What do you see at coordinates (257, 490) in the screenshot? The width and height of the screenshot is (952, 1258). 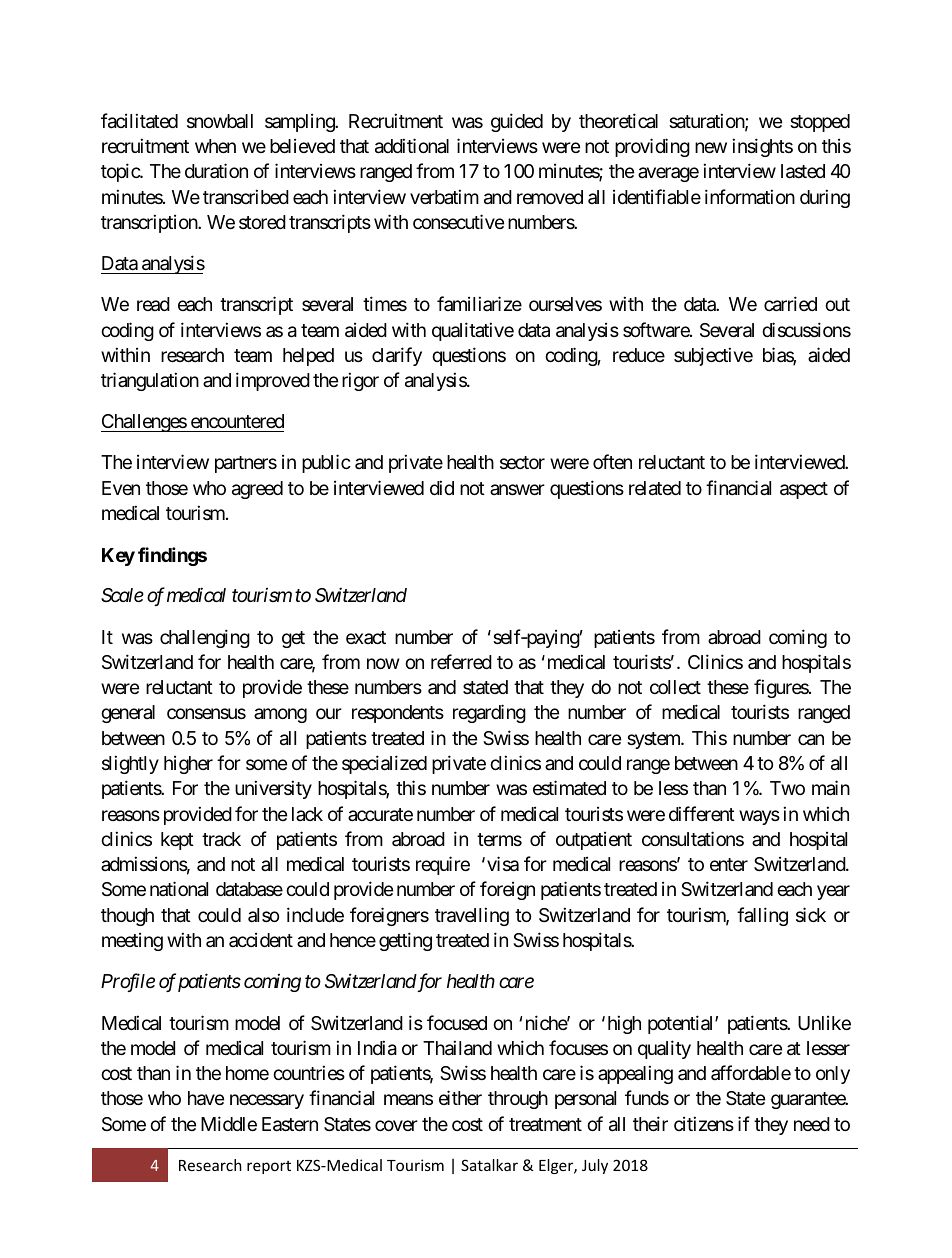 I see `agreed` at bounding box center [257, 490].
